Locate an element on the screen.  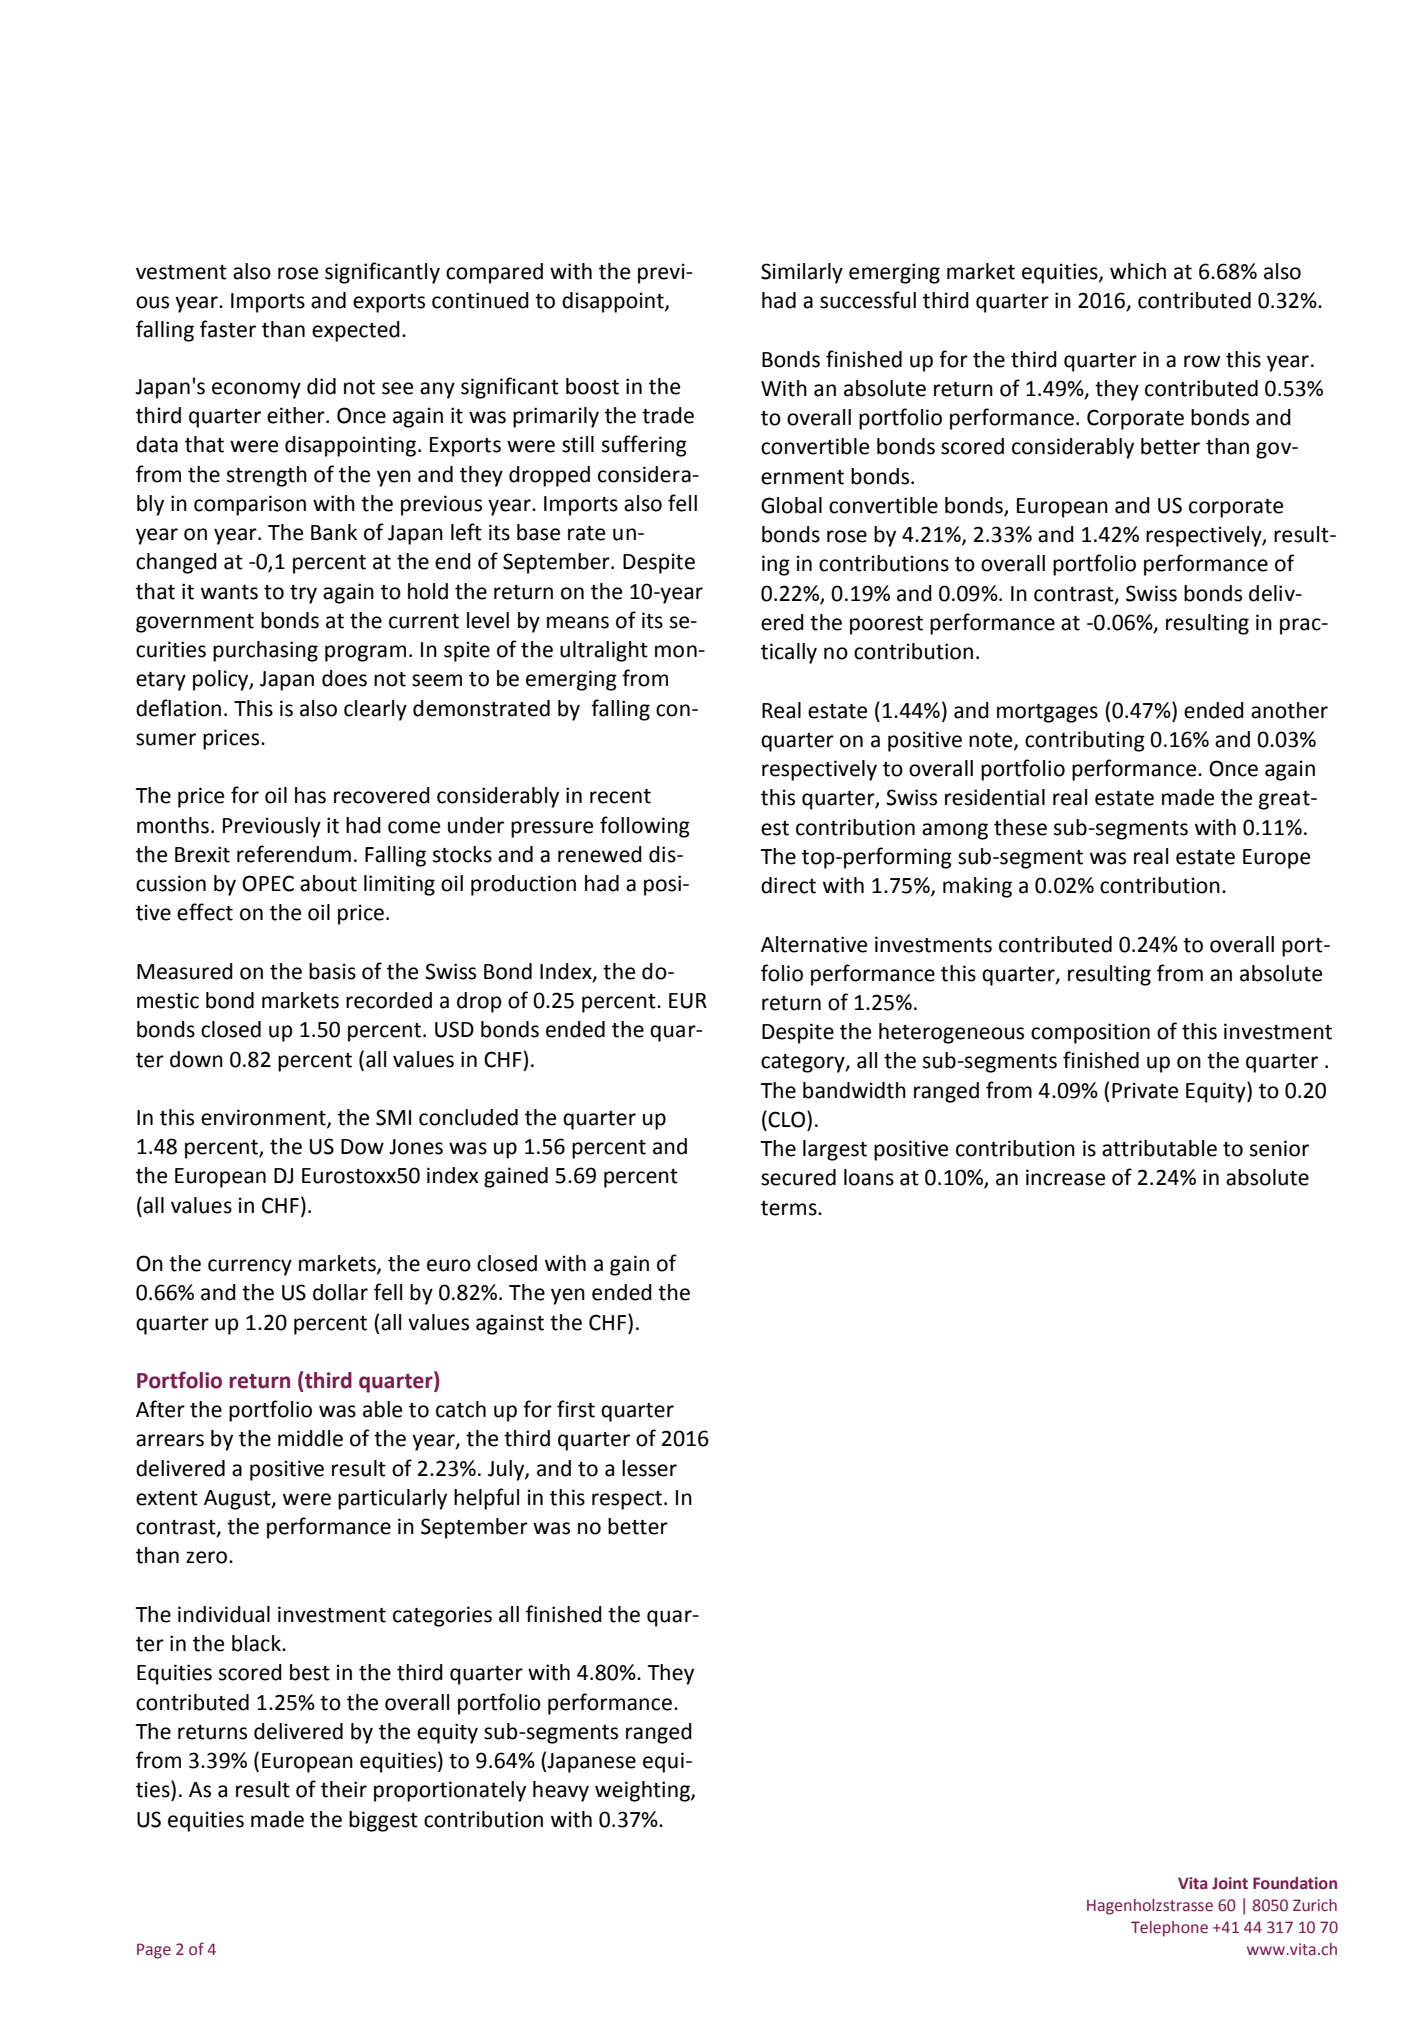
increase is located at coordinates (1065, 1177).
